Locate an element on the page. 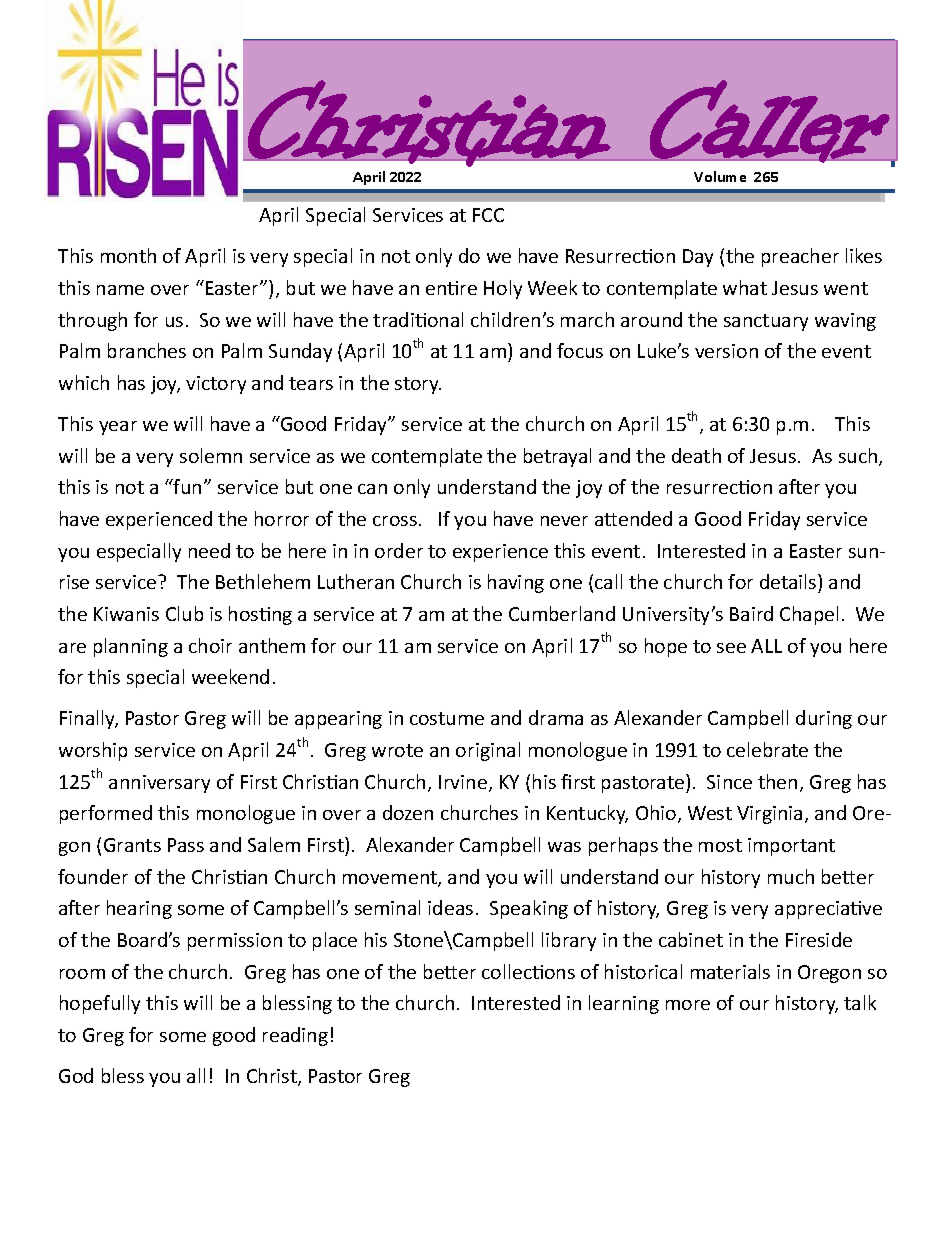 The height and width of the document is (1233, 952). order is located at coordinates (399, 550).
